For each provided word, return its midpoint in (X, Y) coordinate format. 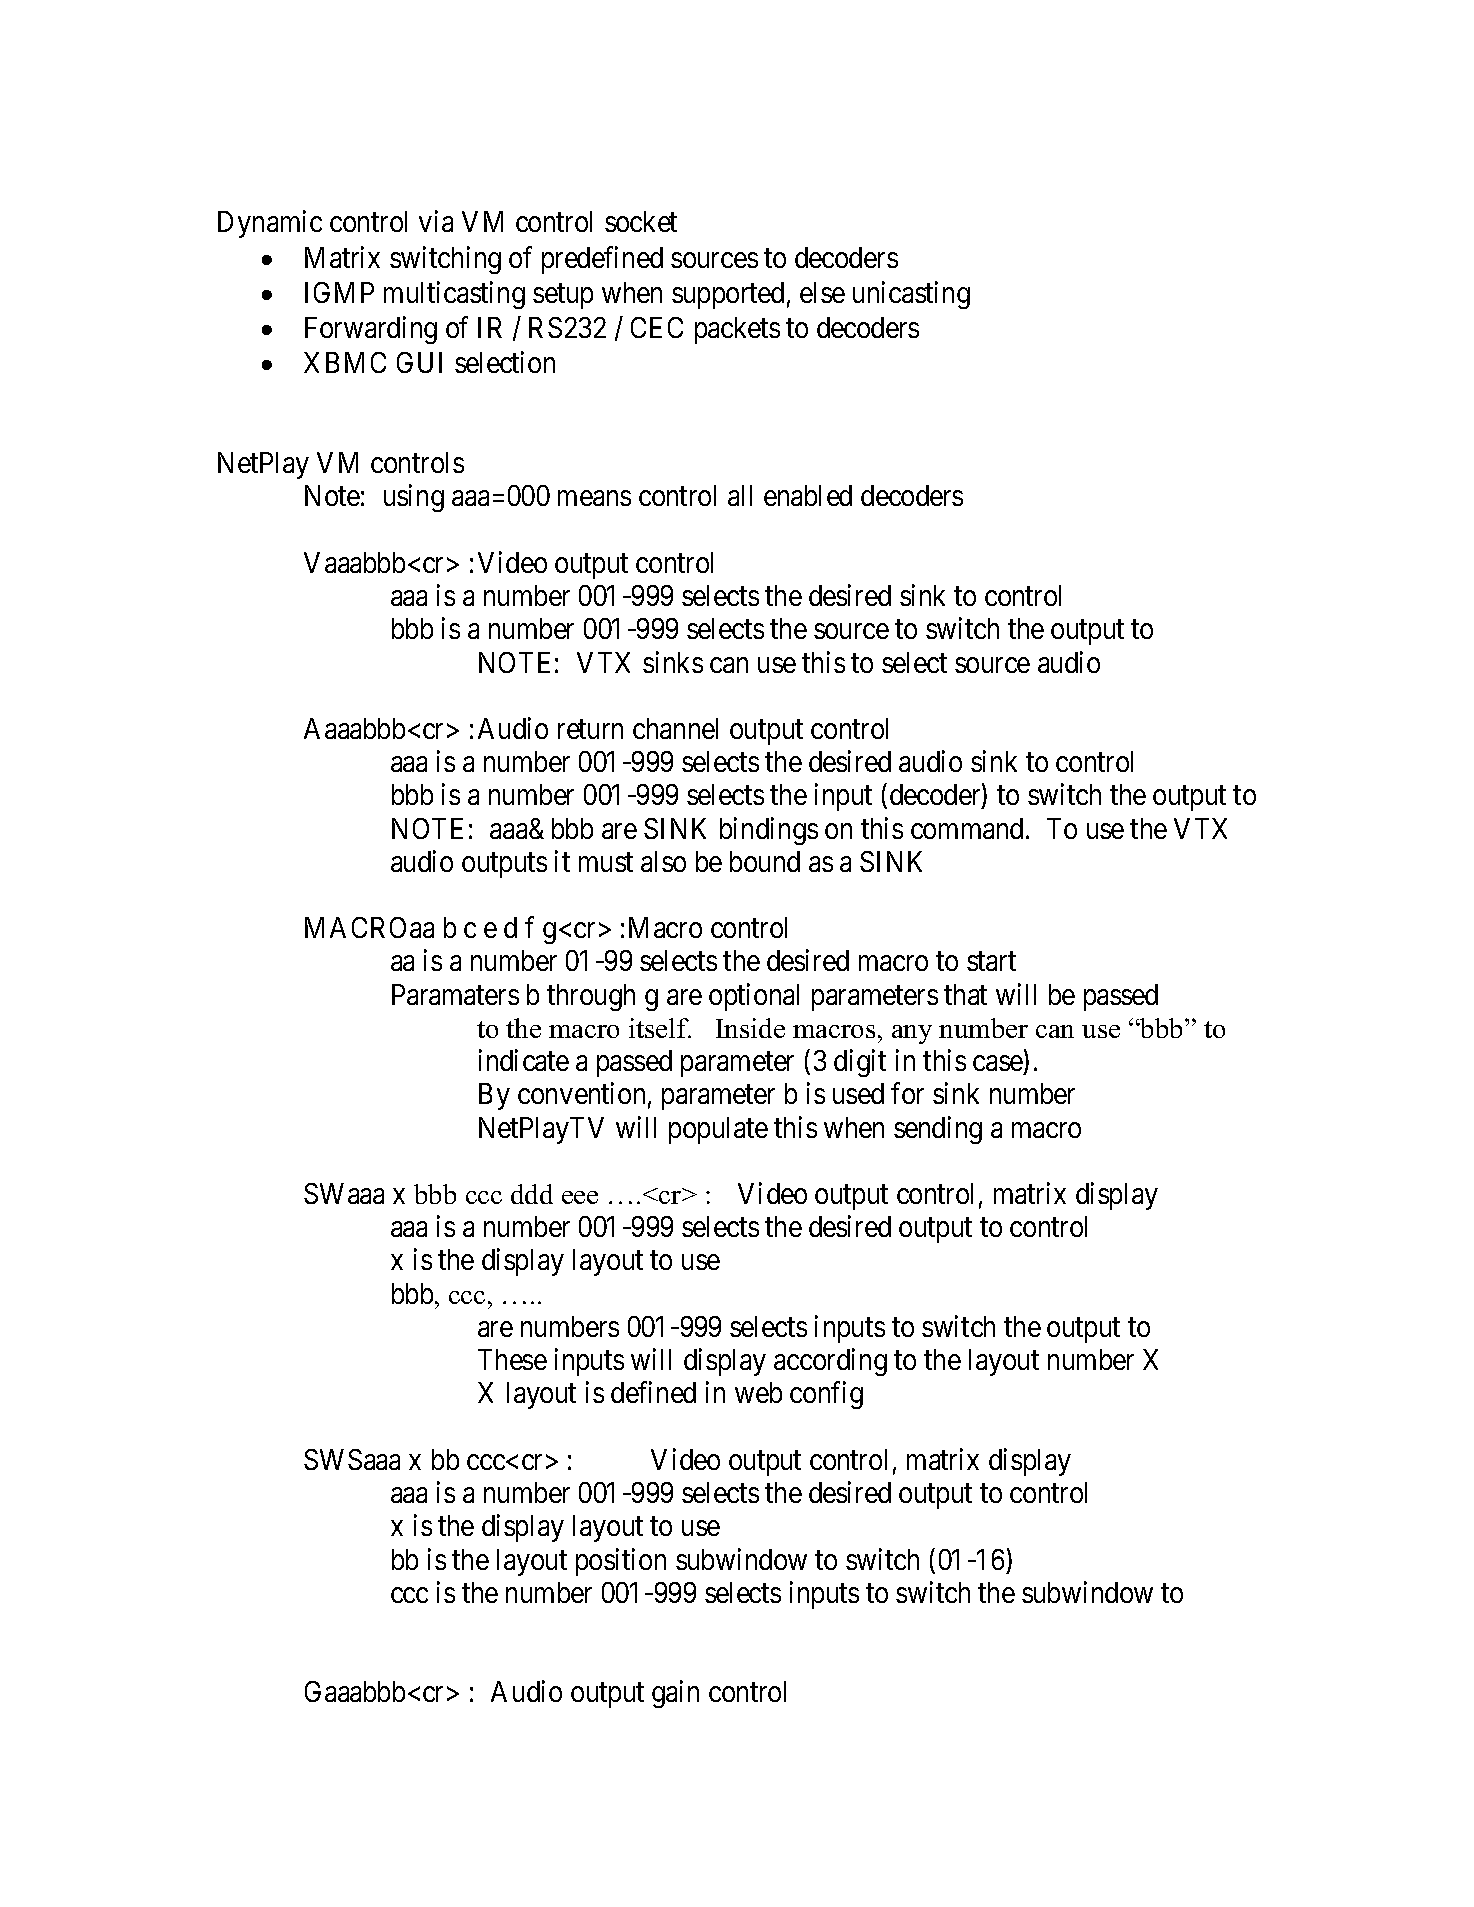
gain (675, 1694)
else (822, 292)
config (826, 1395)
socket (641, 221)
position (621, 1562)
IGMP (339, 292)
